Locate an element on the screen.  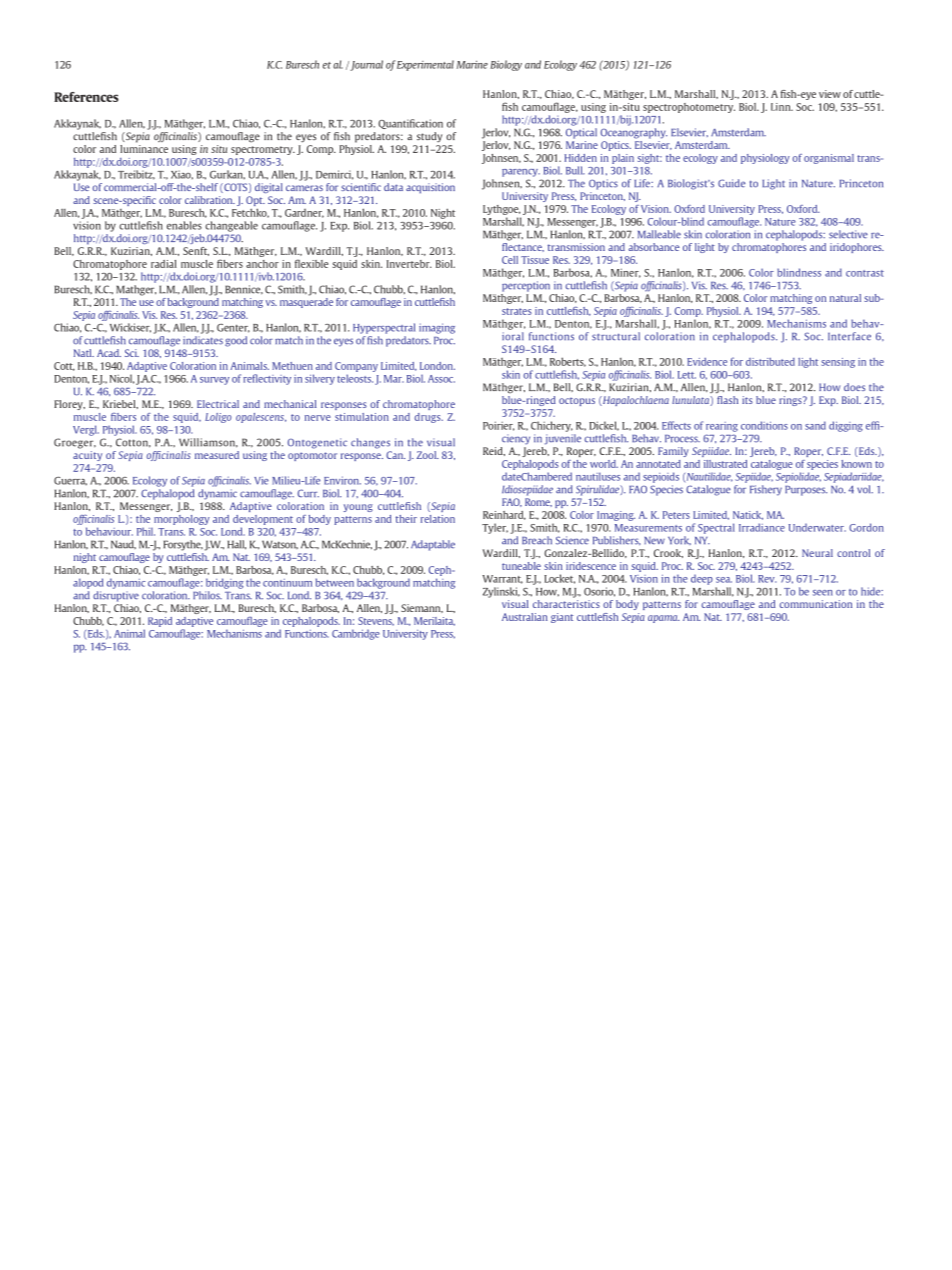
References is located at coordinates (86, 97).
